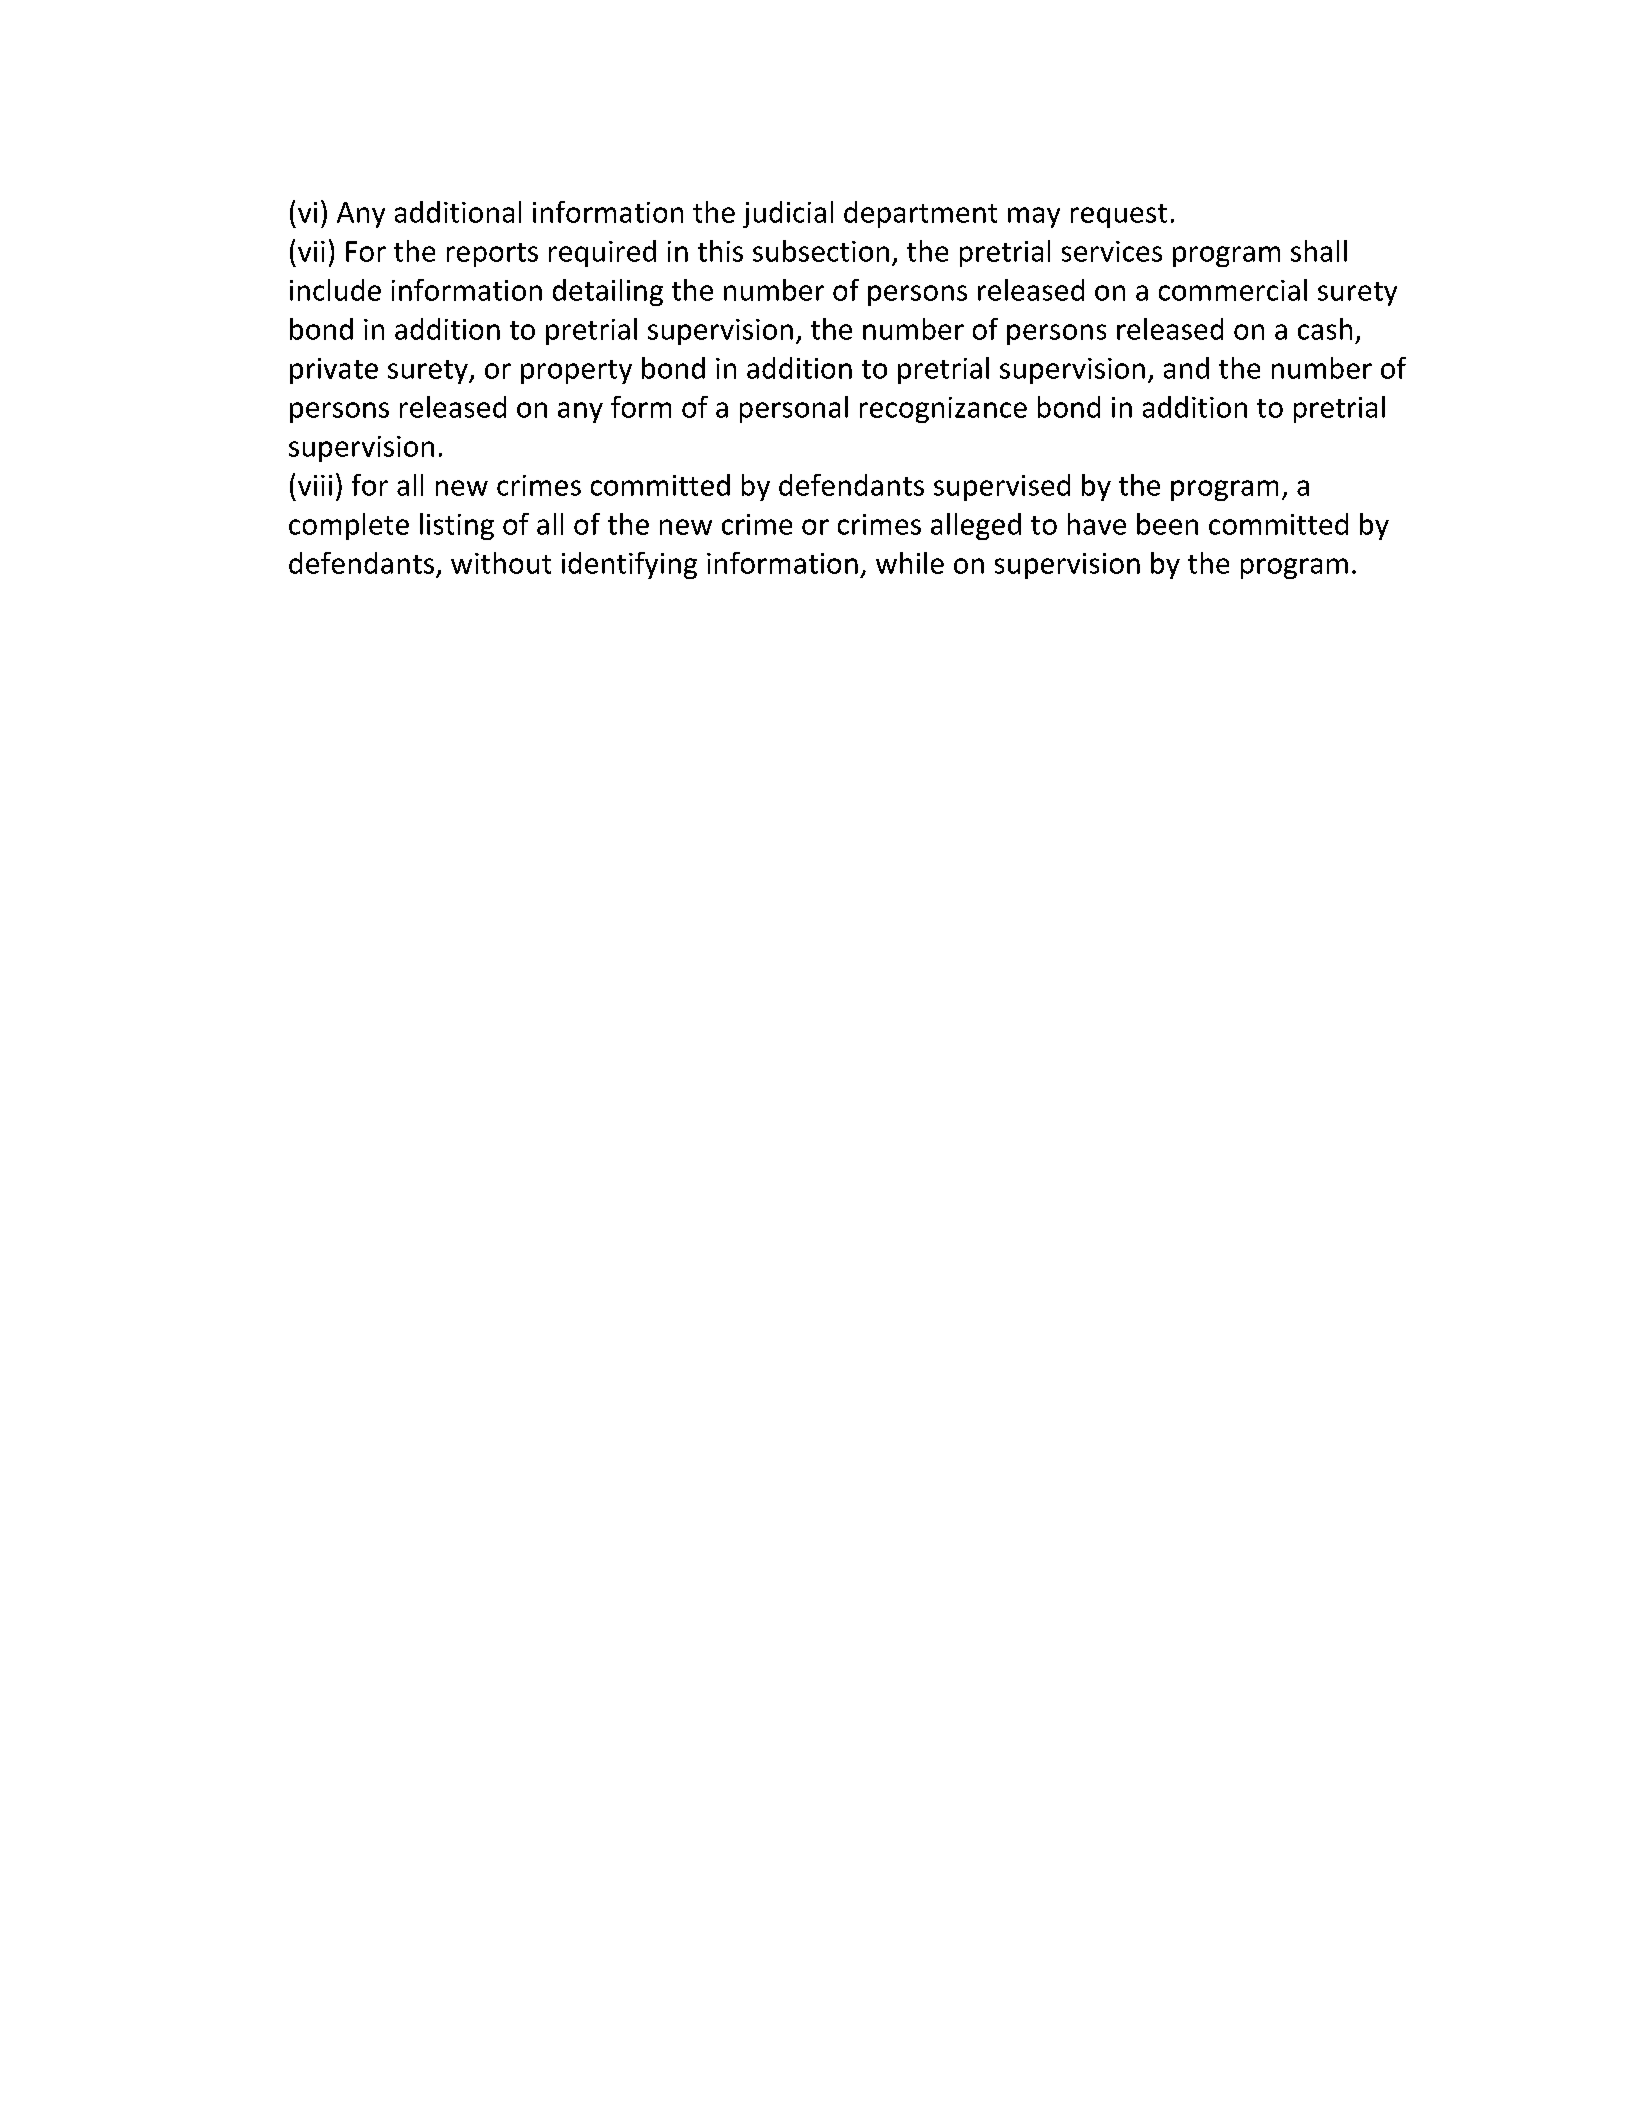 The width and height of the document is (1631, 2110). I want to click on judicial, so click(788, 214).
